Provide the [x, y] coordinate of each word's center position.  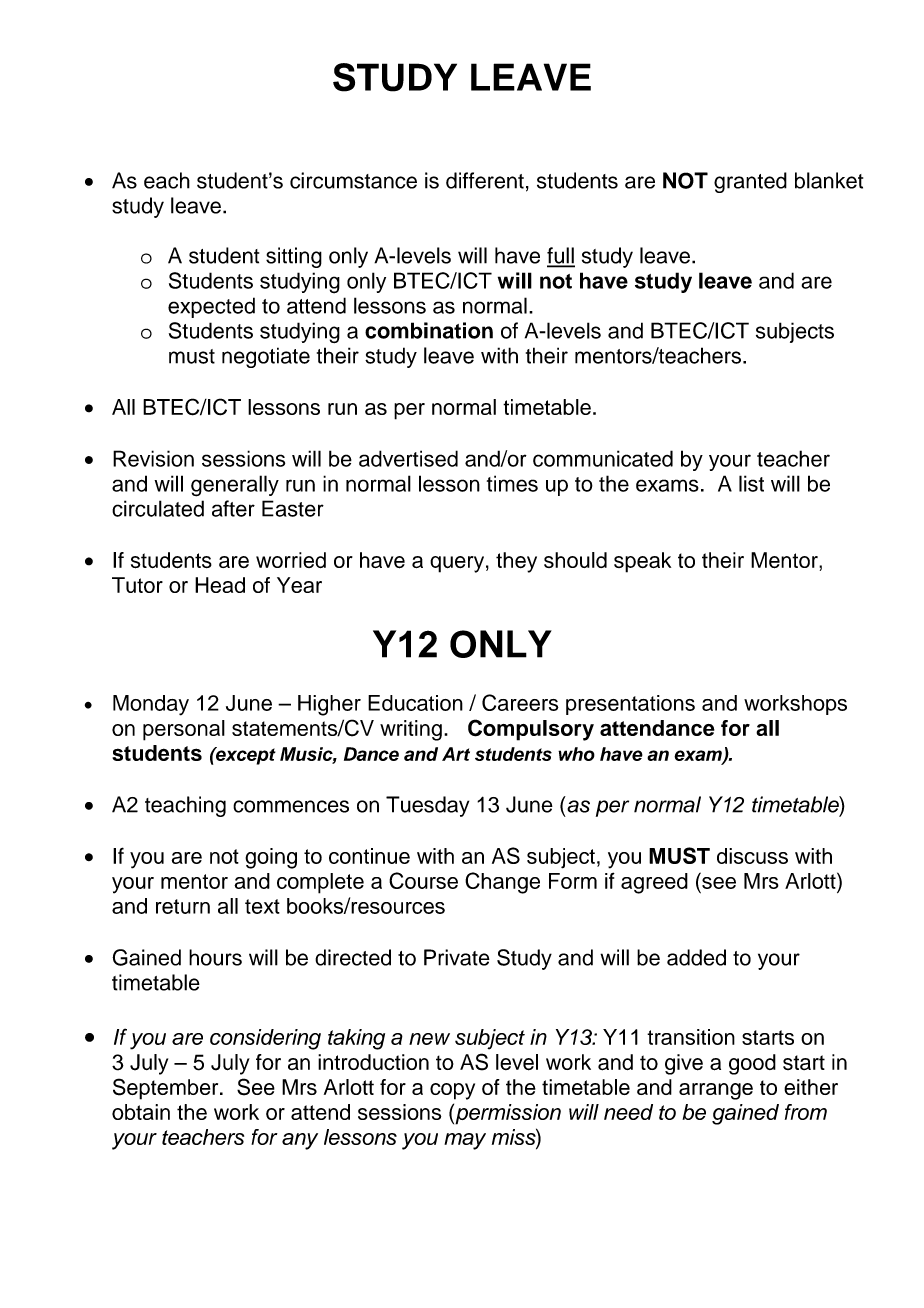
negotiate [266, 357]
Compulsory [531, 730]
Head [220, 585]
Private [457, 957]
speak [642, 562]
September [167, 1089]
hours [215, 957]
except [245, 756]
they [516, 562]
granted [750, 182]
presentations [630, 705]
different [485, 180]
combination [429, 330]
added [696, 957]
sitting [294, 257]
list [751, 483]
